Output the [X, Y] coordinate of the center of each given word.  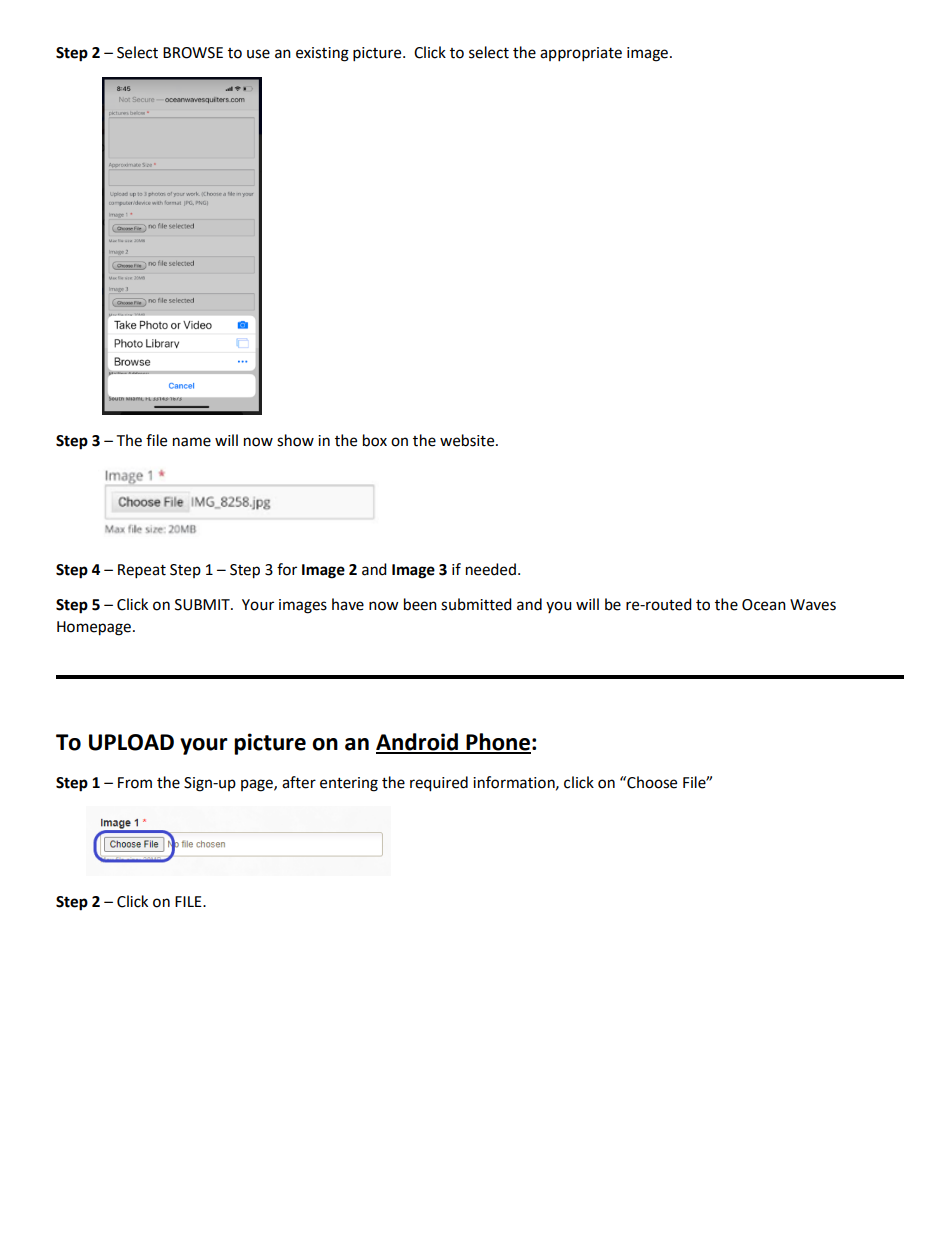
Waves [813, 605]
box [375, 440]
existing [322, 54]
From [135, 783]
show [295, 440]
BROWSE [193, 53]
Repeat [142, 571]
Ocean [764, 605]
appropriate [581, 54]
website [468, 440]
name [192, 442]
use [258, 54]
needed [491, 569]
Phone [497, 743]
